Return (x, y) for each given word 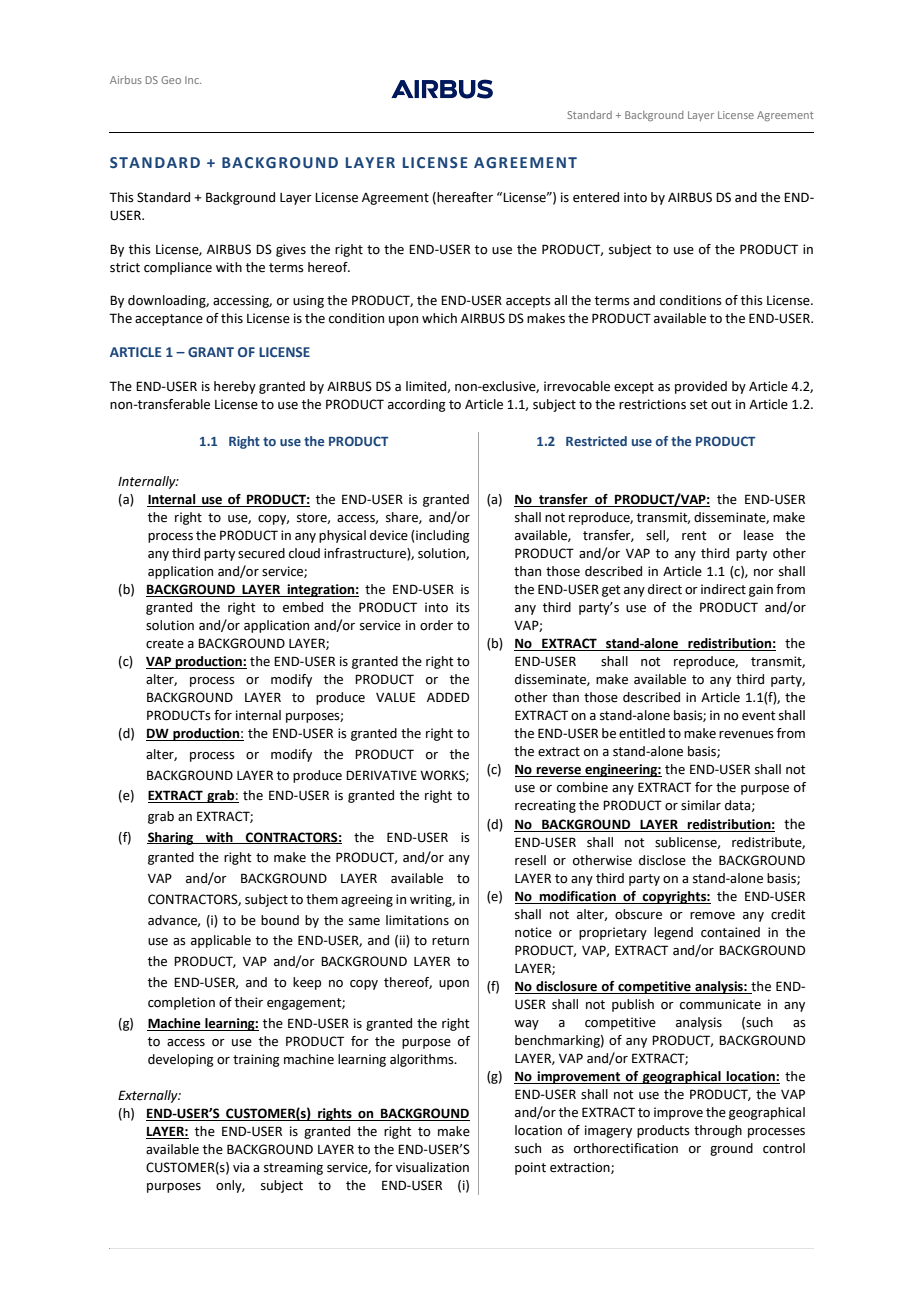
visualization (432, 1167)
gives (291, 250)
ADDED (448, 697)
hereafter (464, 198)
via (241, 1167)
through (718, 1131)
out (721, 405)
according (417, 405)
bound (280, 920)
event (759, 716)
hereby (235, 387)
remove (712, 916)
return (450, 941)
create (165, 644)
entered (596, 197)
